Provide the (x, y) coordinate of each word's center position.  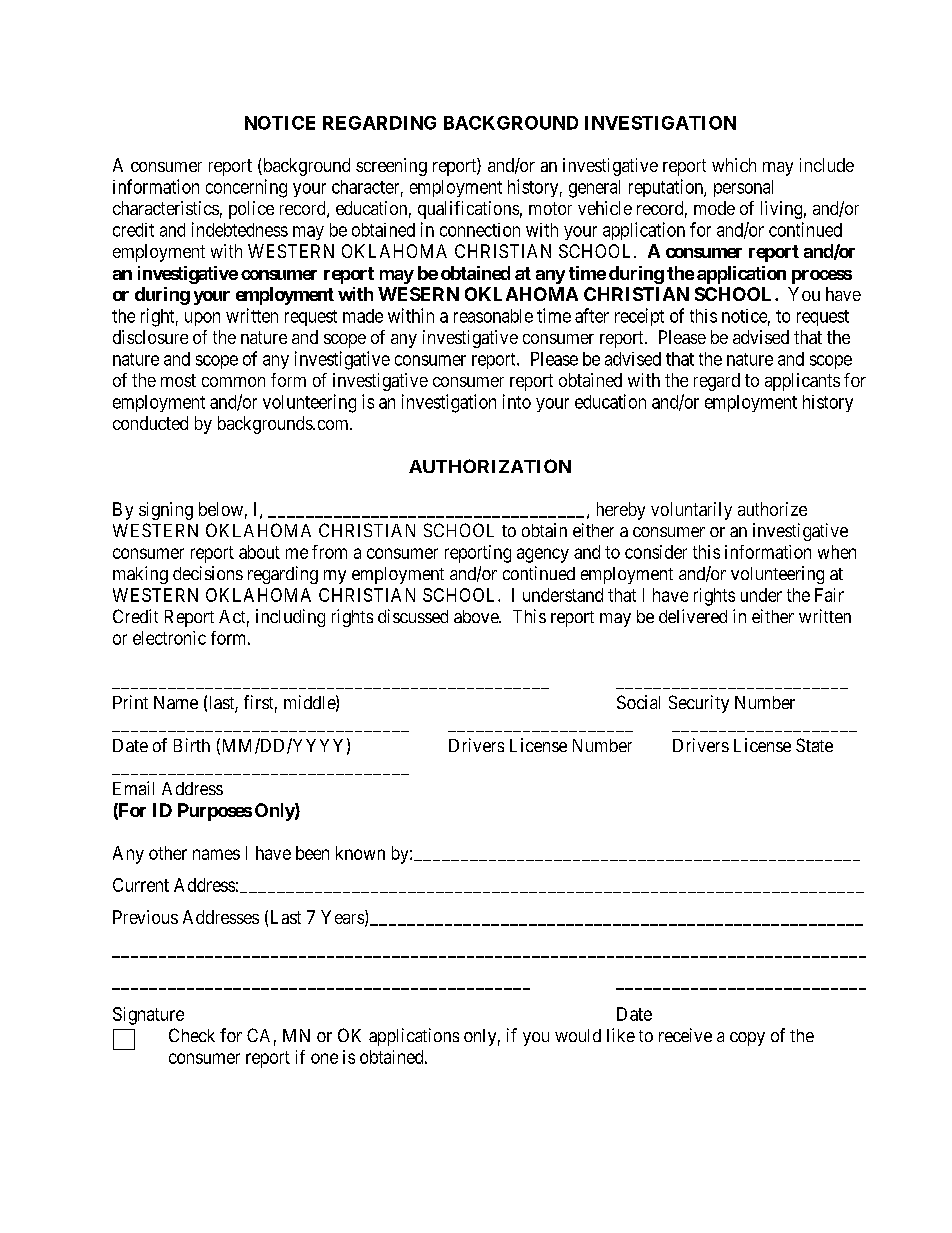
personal (743, 188)
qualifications (468, 210)
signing (166, 511)
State (814, 745)
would (578, 1035)
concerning (246, 188)
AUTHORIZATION (490, 466)
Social (638, 702)
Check (192, 1035)
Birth (192, 745)
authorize (772, 509)
